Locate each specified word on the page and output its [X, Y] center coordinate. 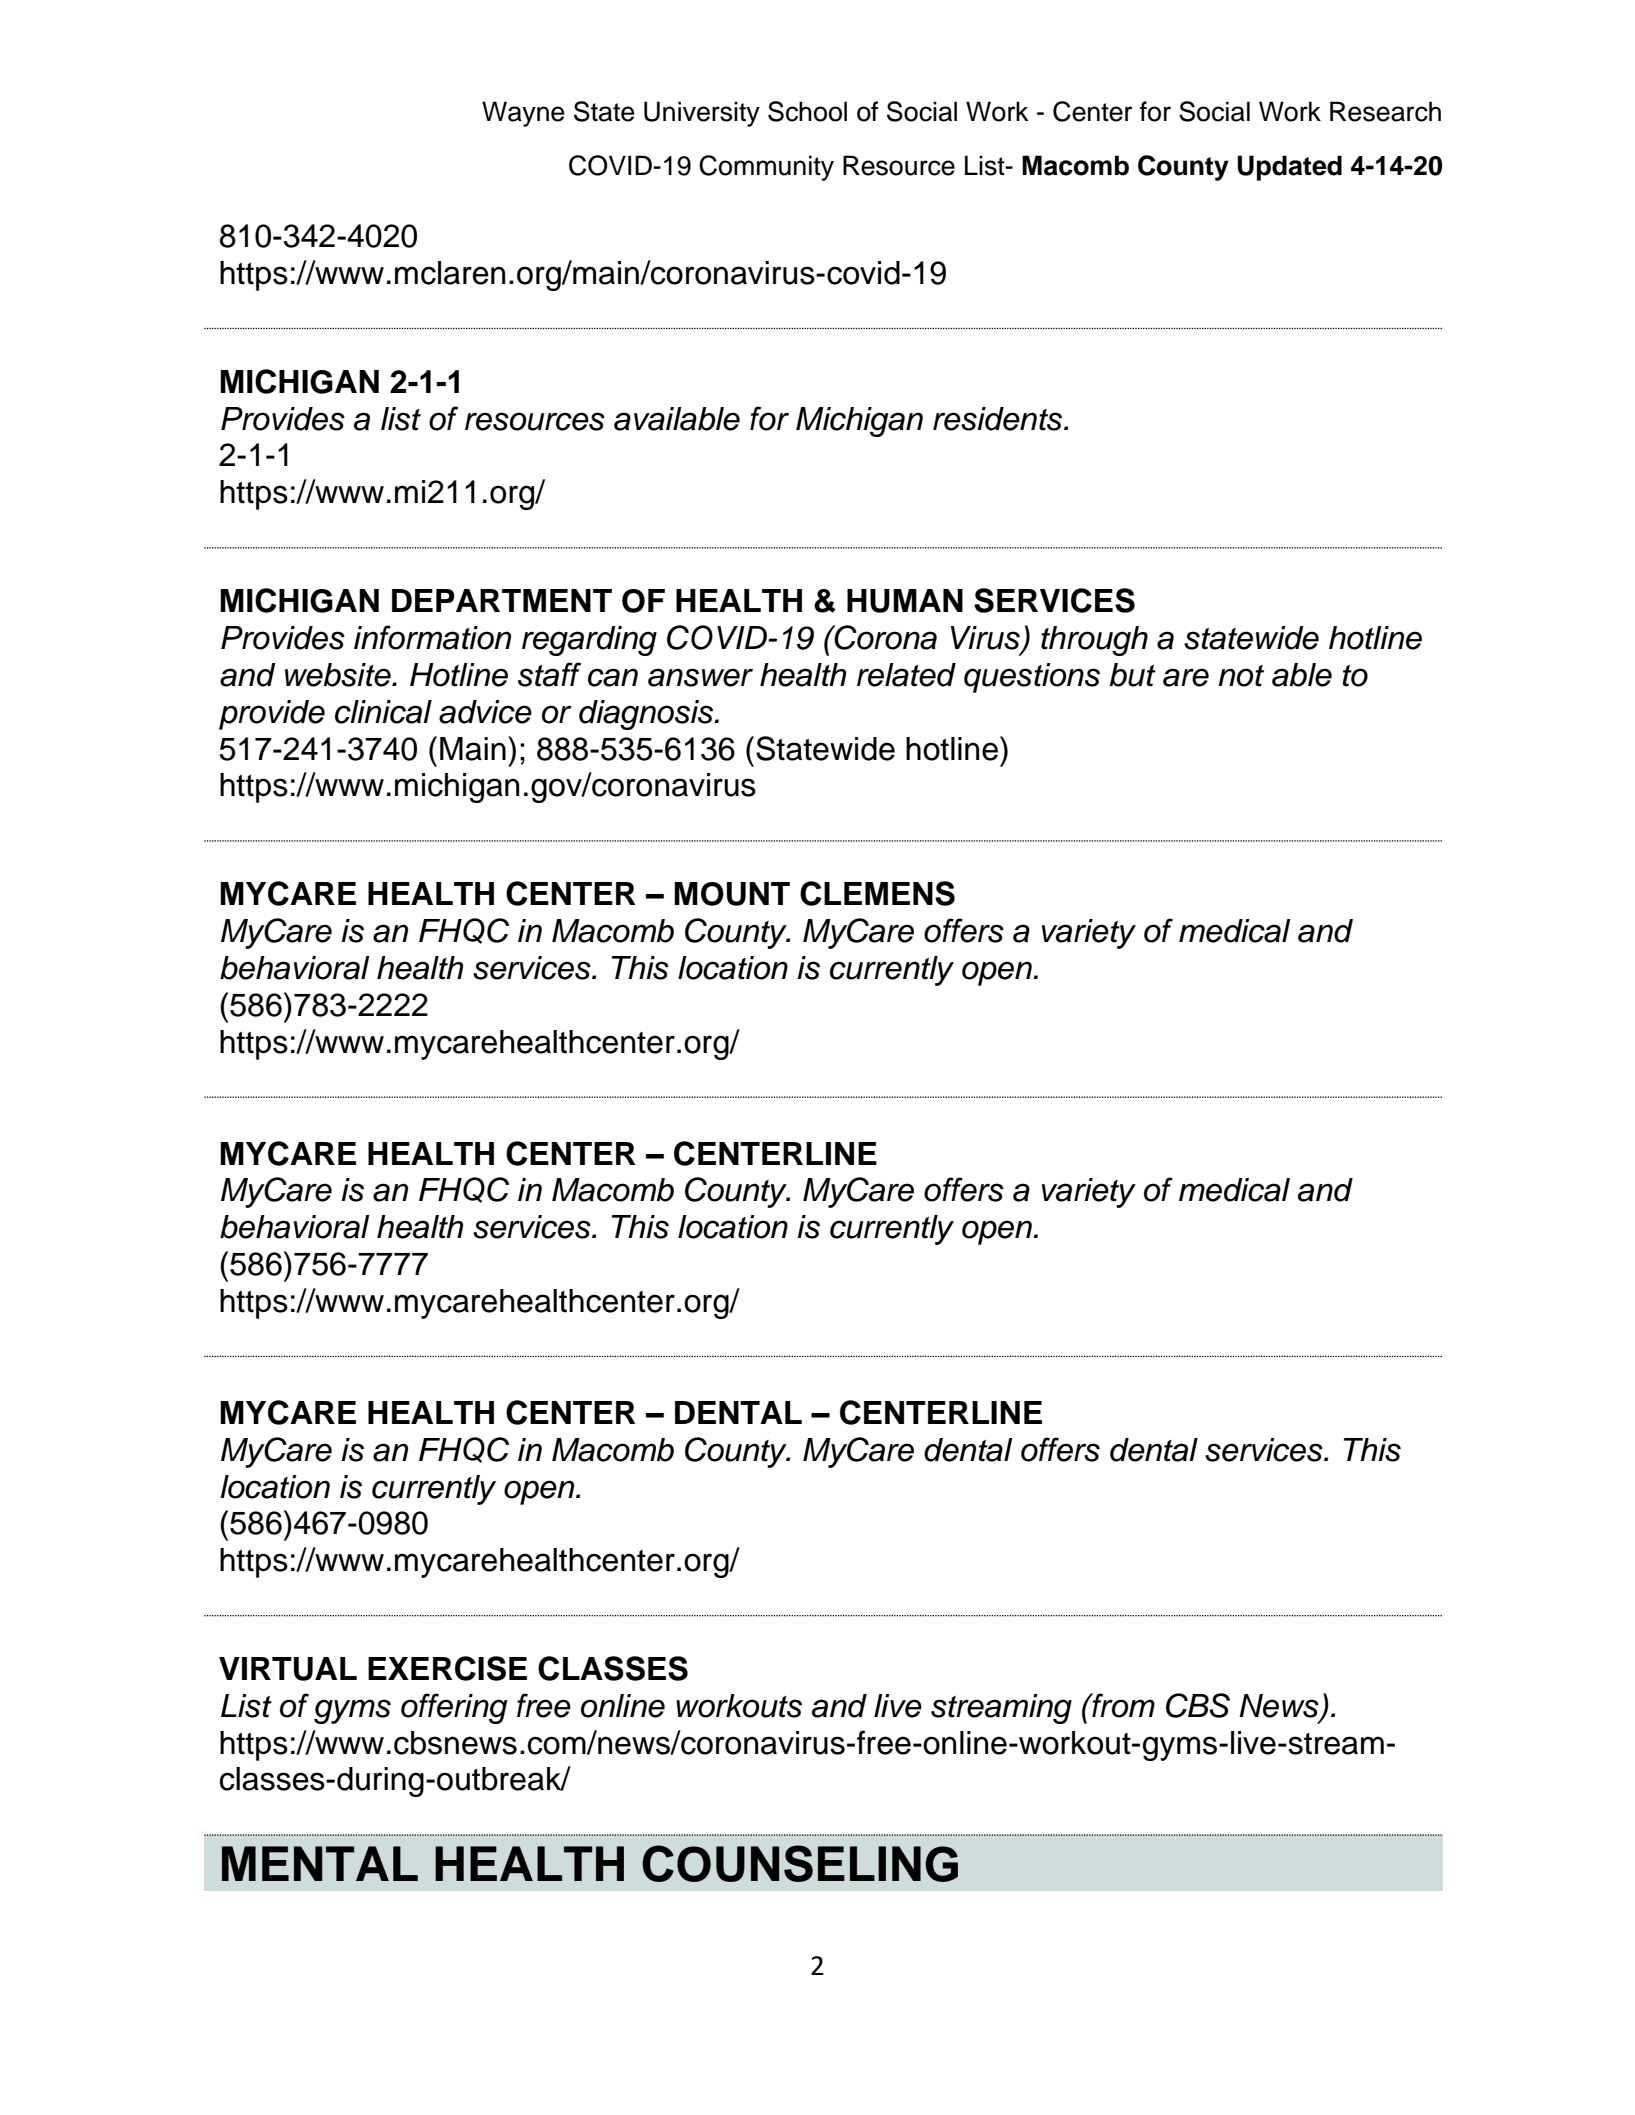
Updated [1289, 168]
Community [766, 168]
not [1241, 676]
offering [454, 1708]
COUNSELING [800, 1863]
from [1122, 1705]
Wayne [523, 114]
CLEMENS [877, 893]
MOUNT [732, 894]
